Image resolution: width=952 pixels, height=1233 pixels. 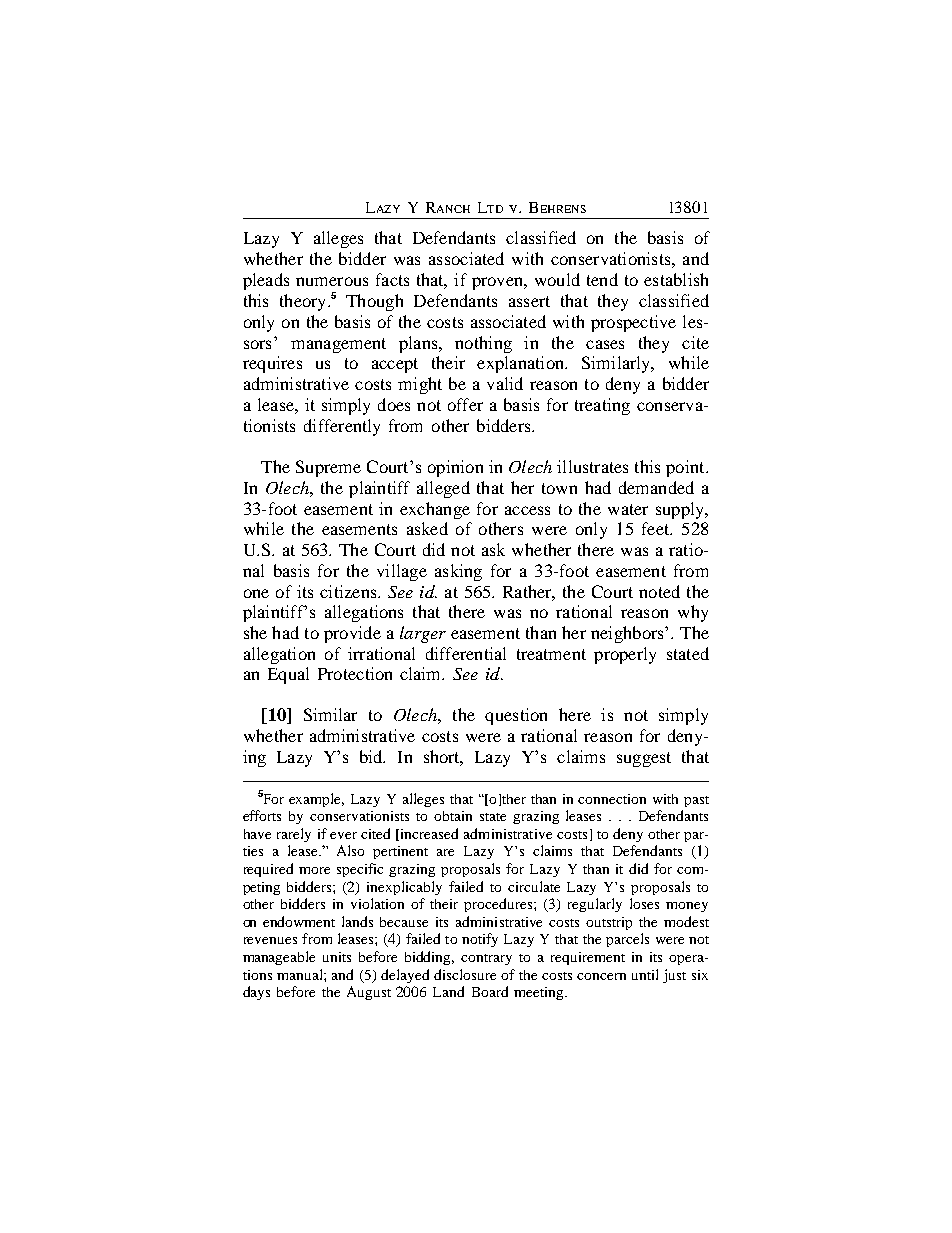 What do you see at coordinates (453, 816) in the page?
I see `obtain` at bounding box center [453, 816].
